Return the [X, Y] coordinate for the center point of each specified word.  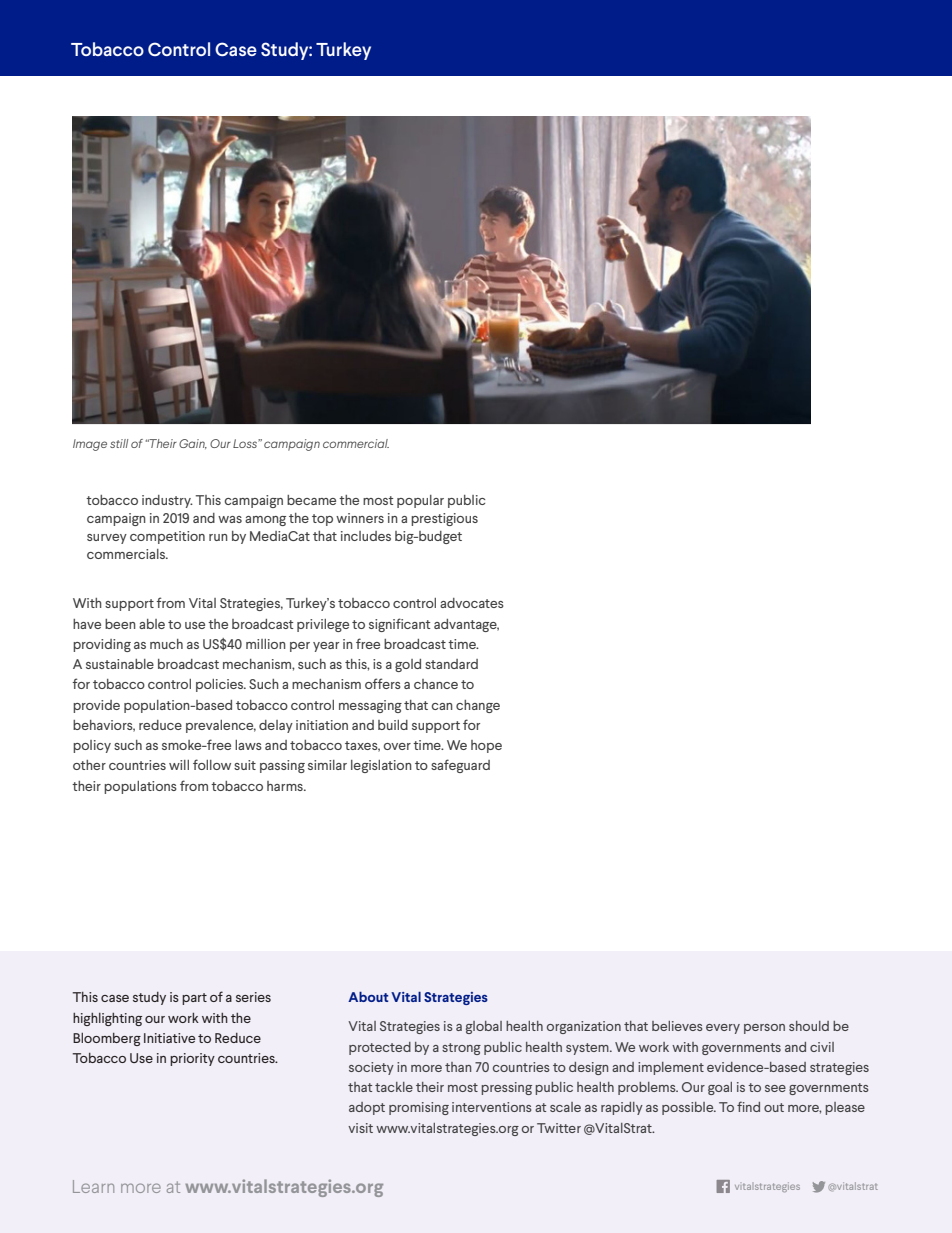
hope [486, 746]
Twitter [559, 1128]
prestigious [444, 519]
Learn [93, 1186]
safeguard [460, 766]
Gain [193, 444]
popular [420, 501]
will [179, 765]
